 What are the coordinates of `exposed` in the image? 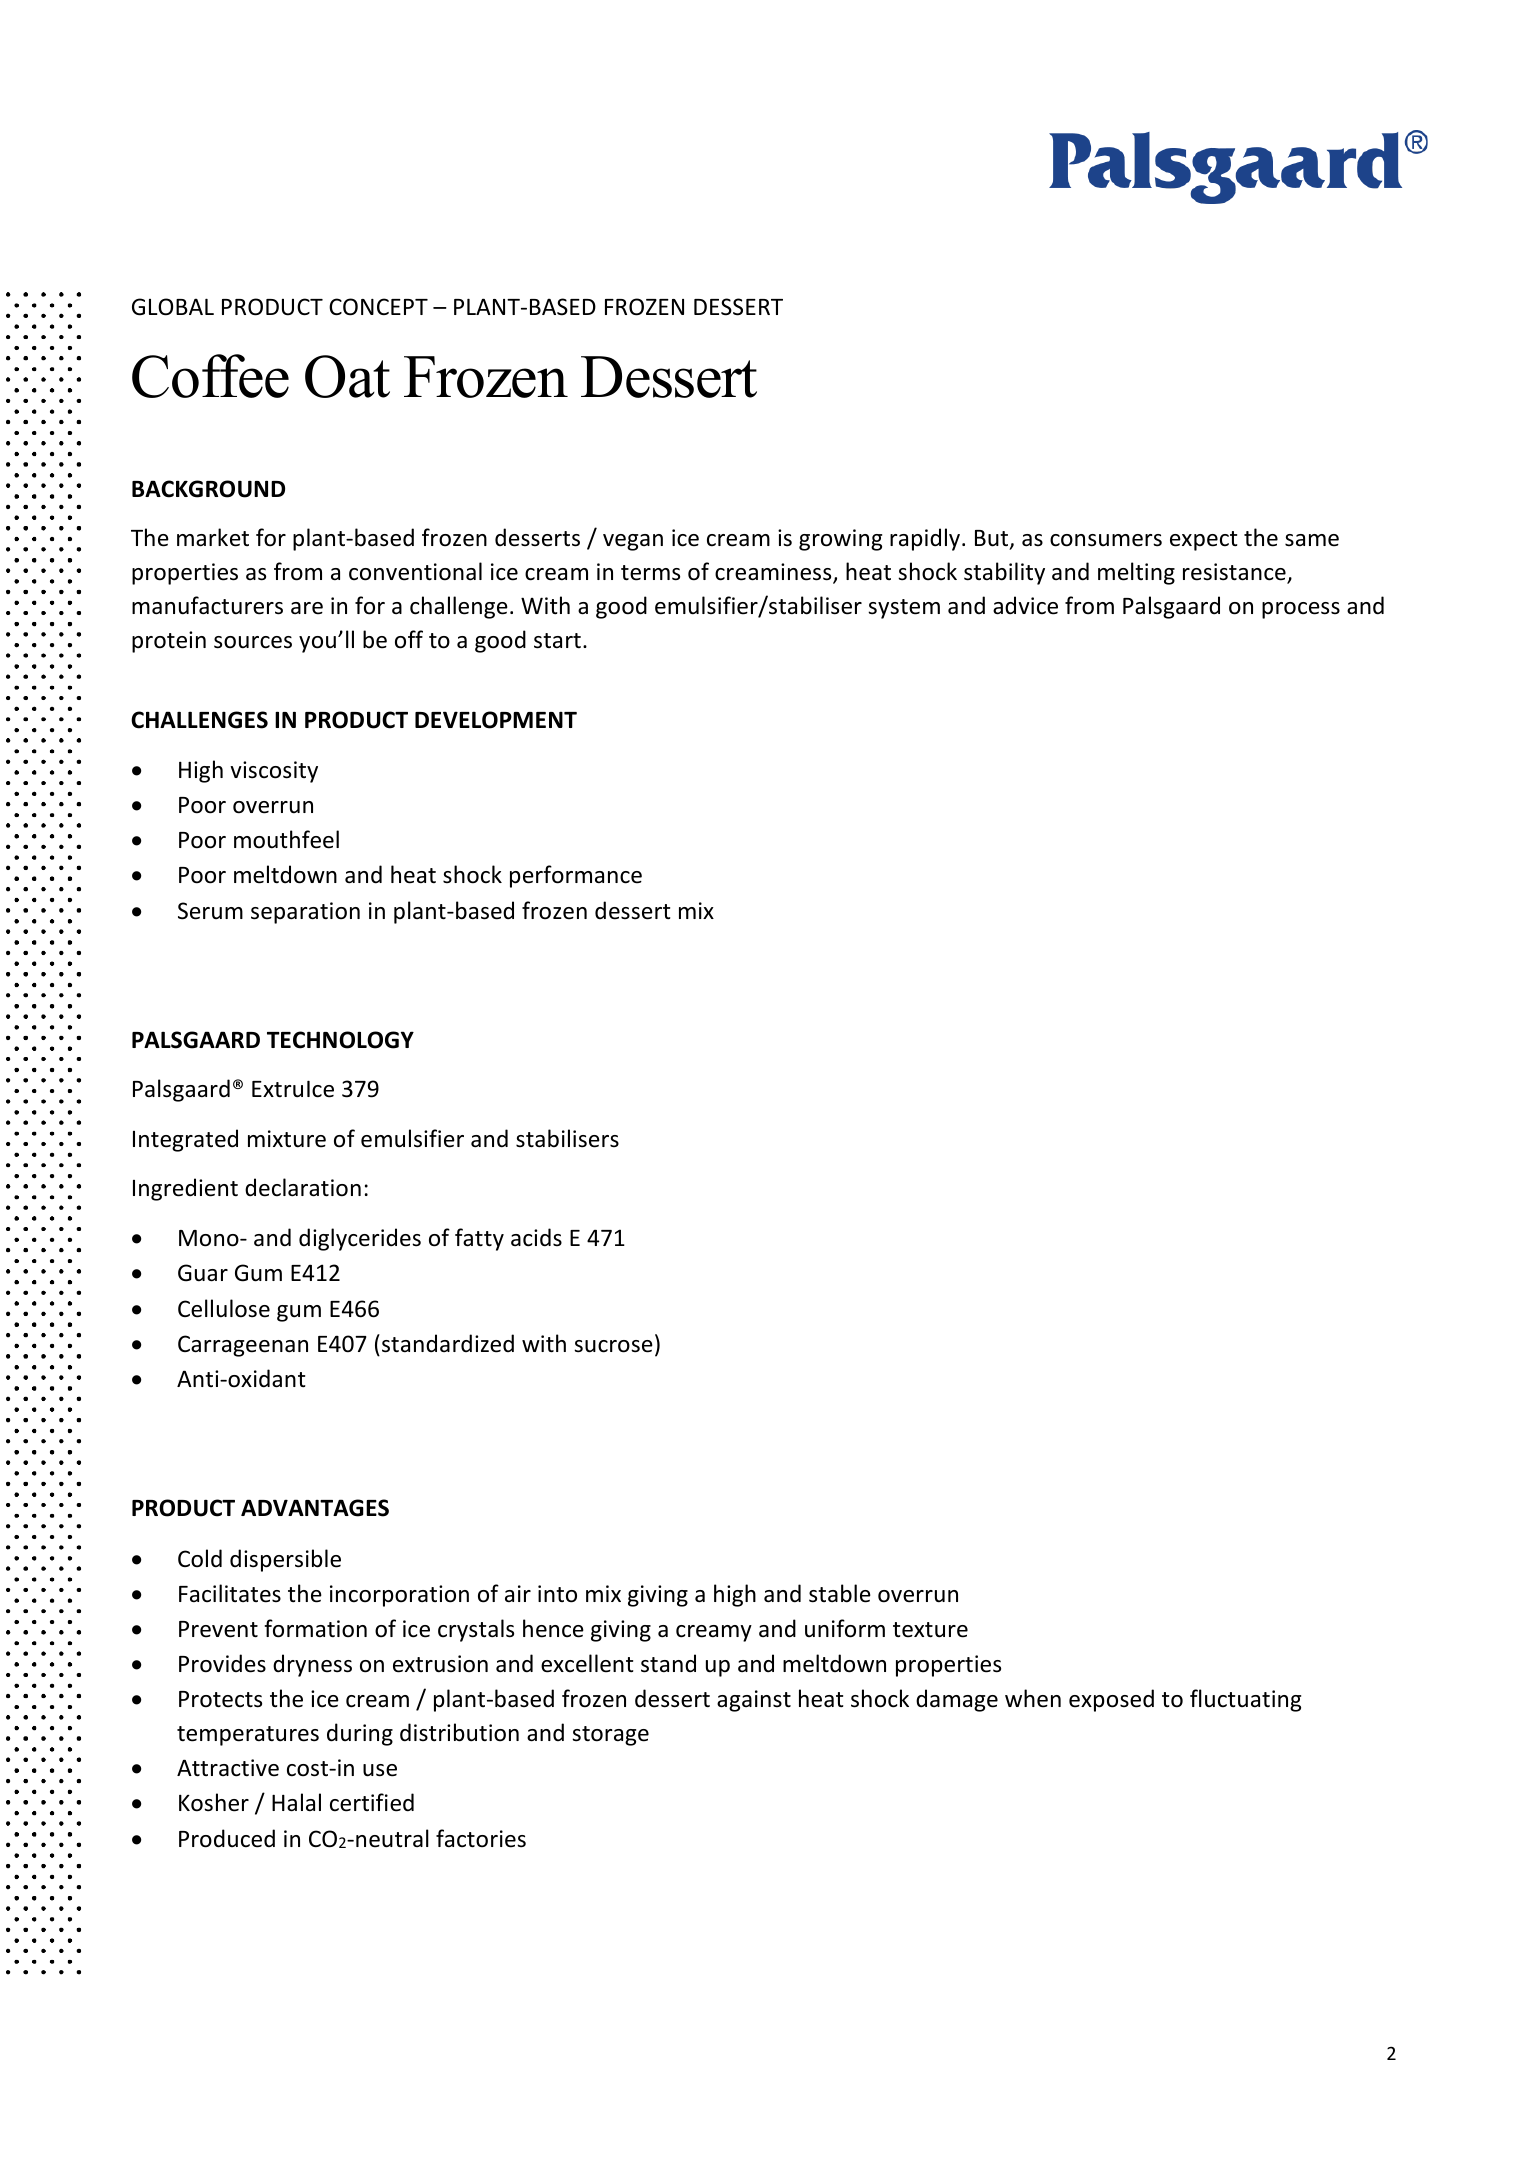 It's located at (1111, 1700).
